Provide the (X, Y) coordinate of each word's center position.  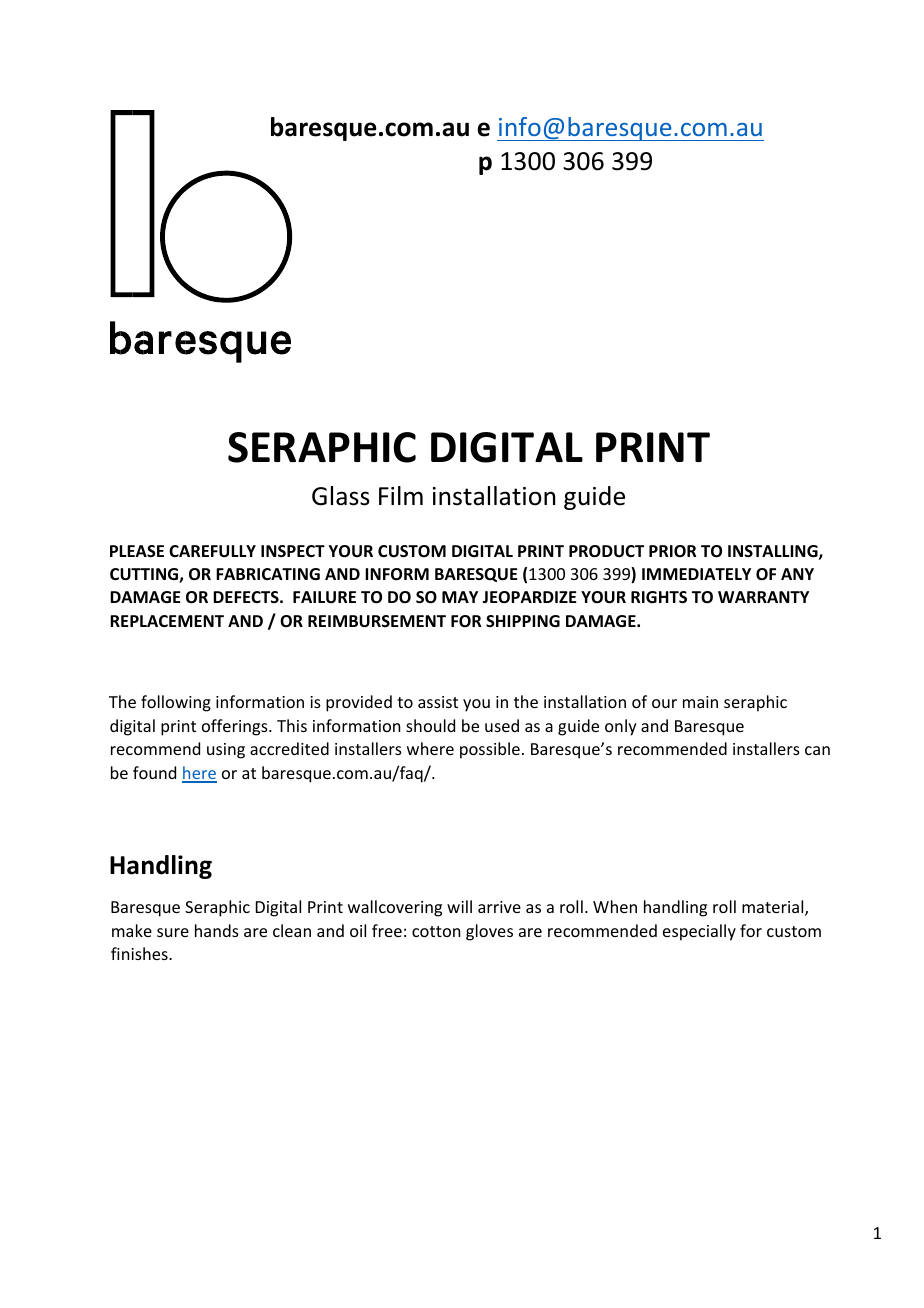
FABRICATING (268, 574)
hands (217, 930)
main (700, 702)
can (817, 750)
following (176, 703)
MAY (460, 597)
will (459, 906)
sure (173, 932)
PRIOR (672, 551)
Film (401, 495)
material (774, 908)
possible (490, 750)
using (226, 751)
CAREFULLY (212, 551)
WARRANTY (763, 597)
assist (438, 702)
